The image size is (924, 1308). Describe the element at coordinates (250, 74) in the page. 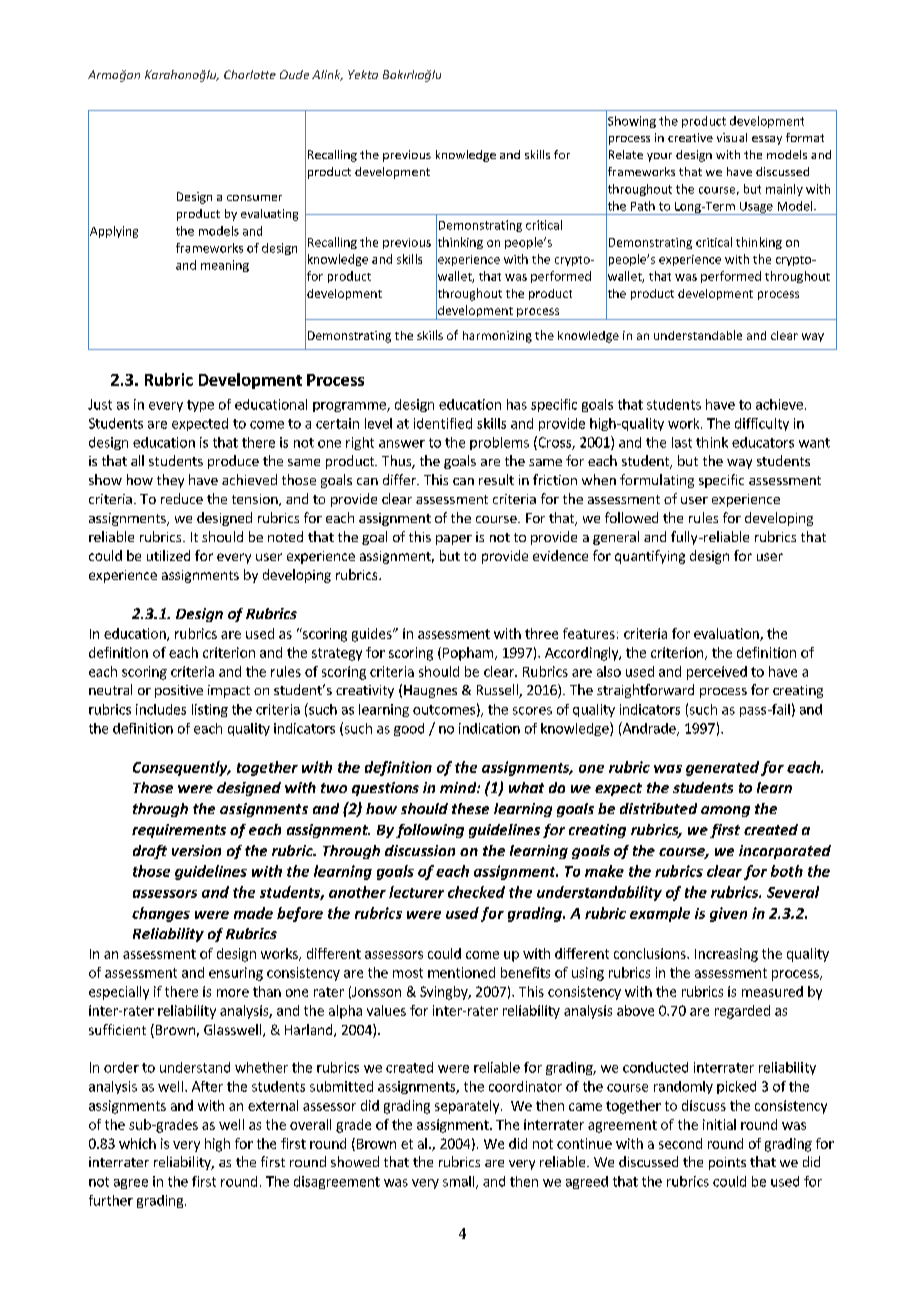

I see `Charlotte` at that location.
